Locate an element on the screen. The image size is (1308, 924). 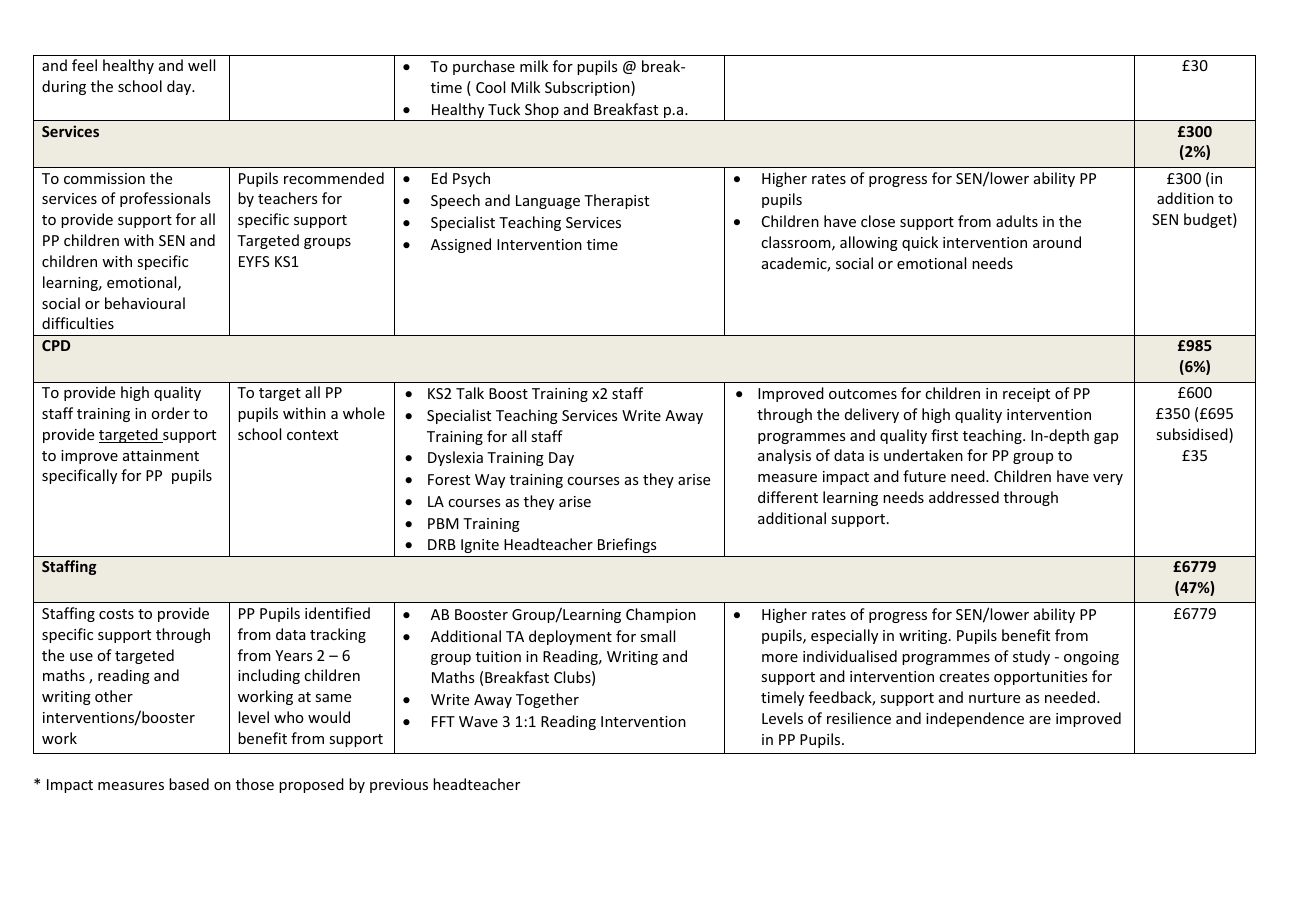
Champion is located at coordinates (661, 615).
